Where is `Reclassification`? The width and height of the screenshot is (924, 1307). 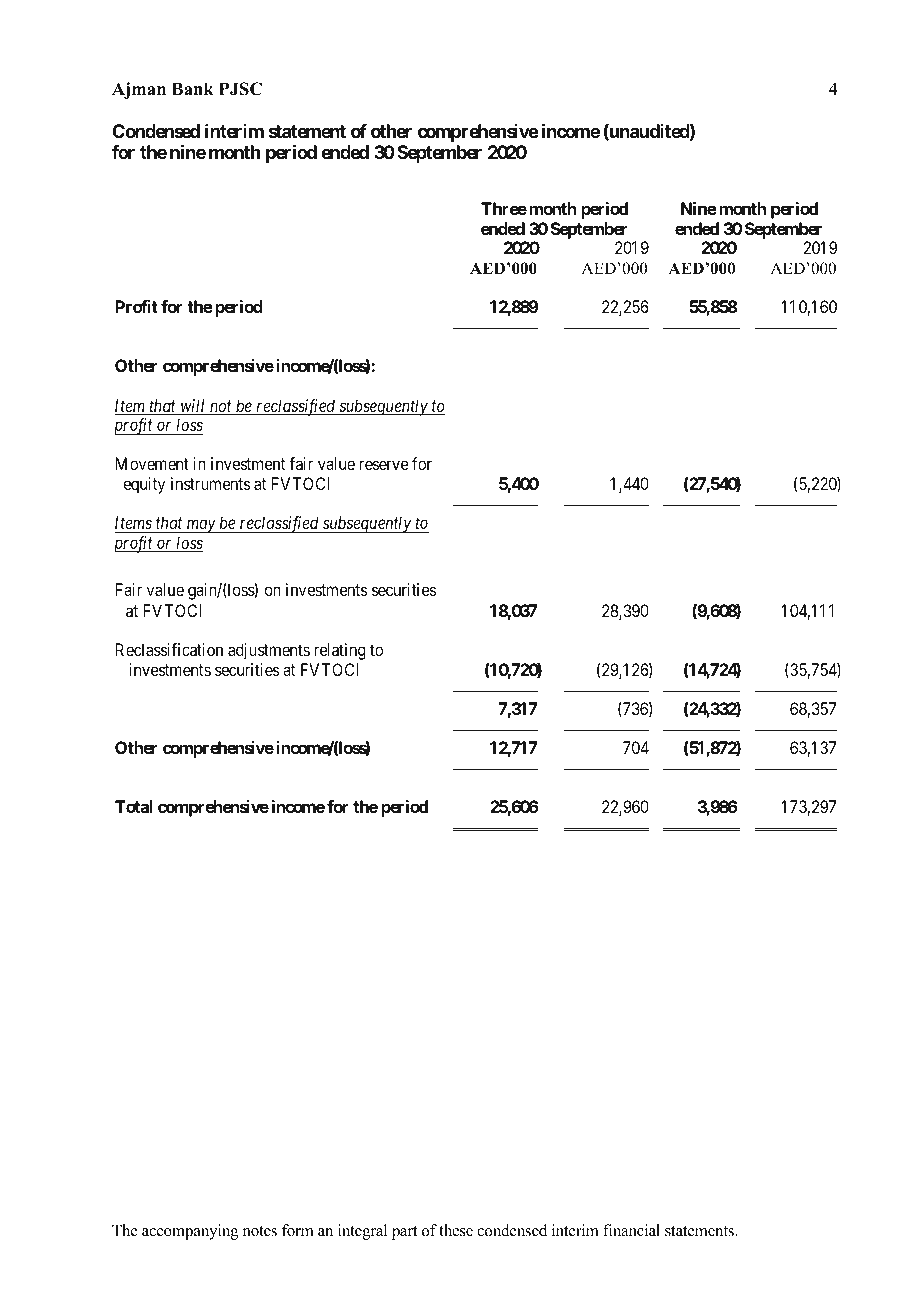 Reclassification is located at coordinates (169, 649).
